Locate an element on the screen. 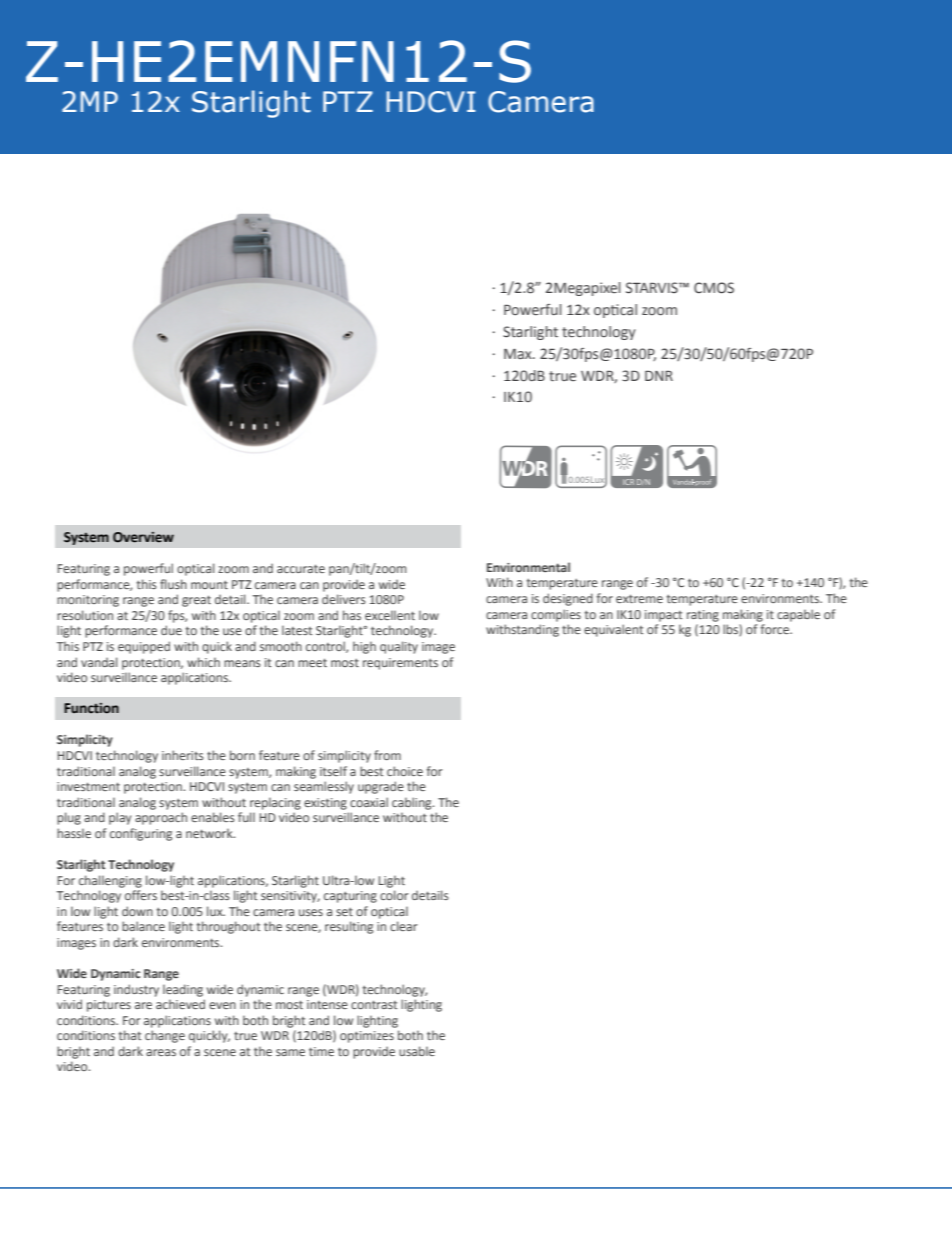  change is located at coordinates (165, 1036).
